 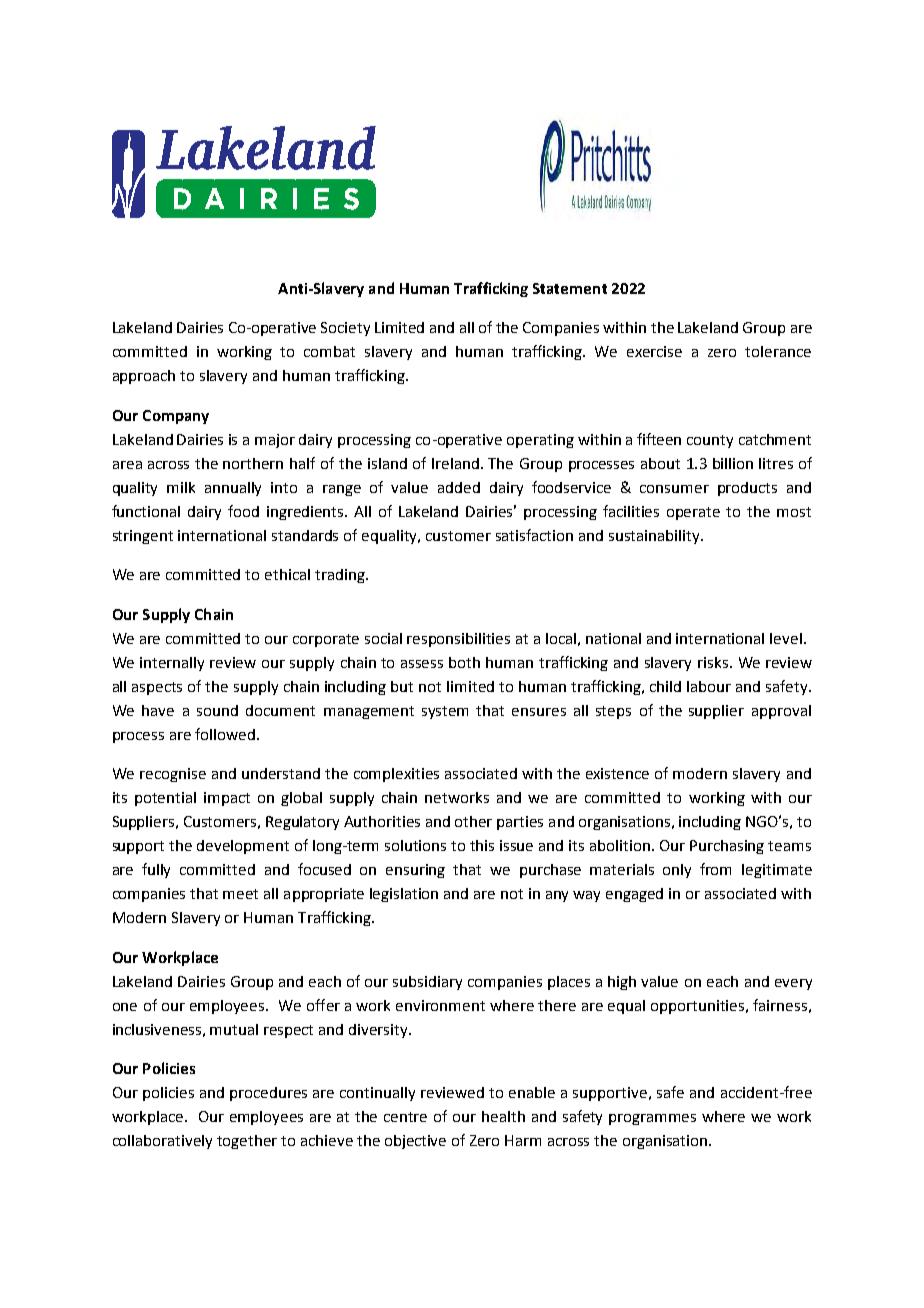 I want to click on labour, so click(x=709, y=686).
